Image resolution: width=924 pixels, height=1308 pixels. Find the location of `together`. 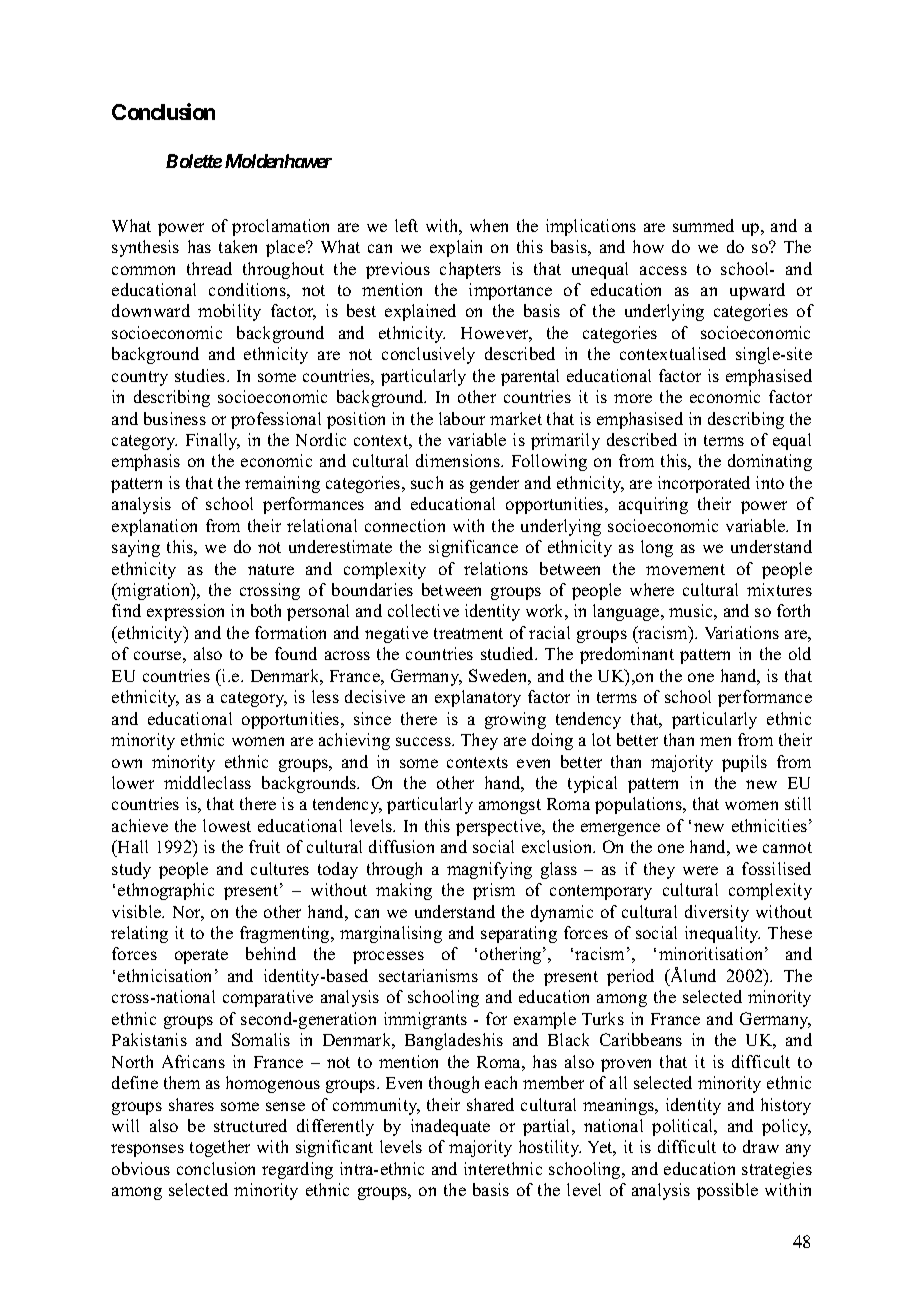

together is located at coordinates (220, 1148).
